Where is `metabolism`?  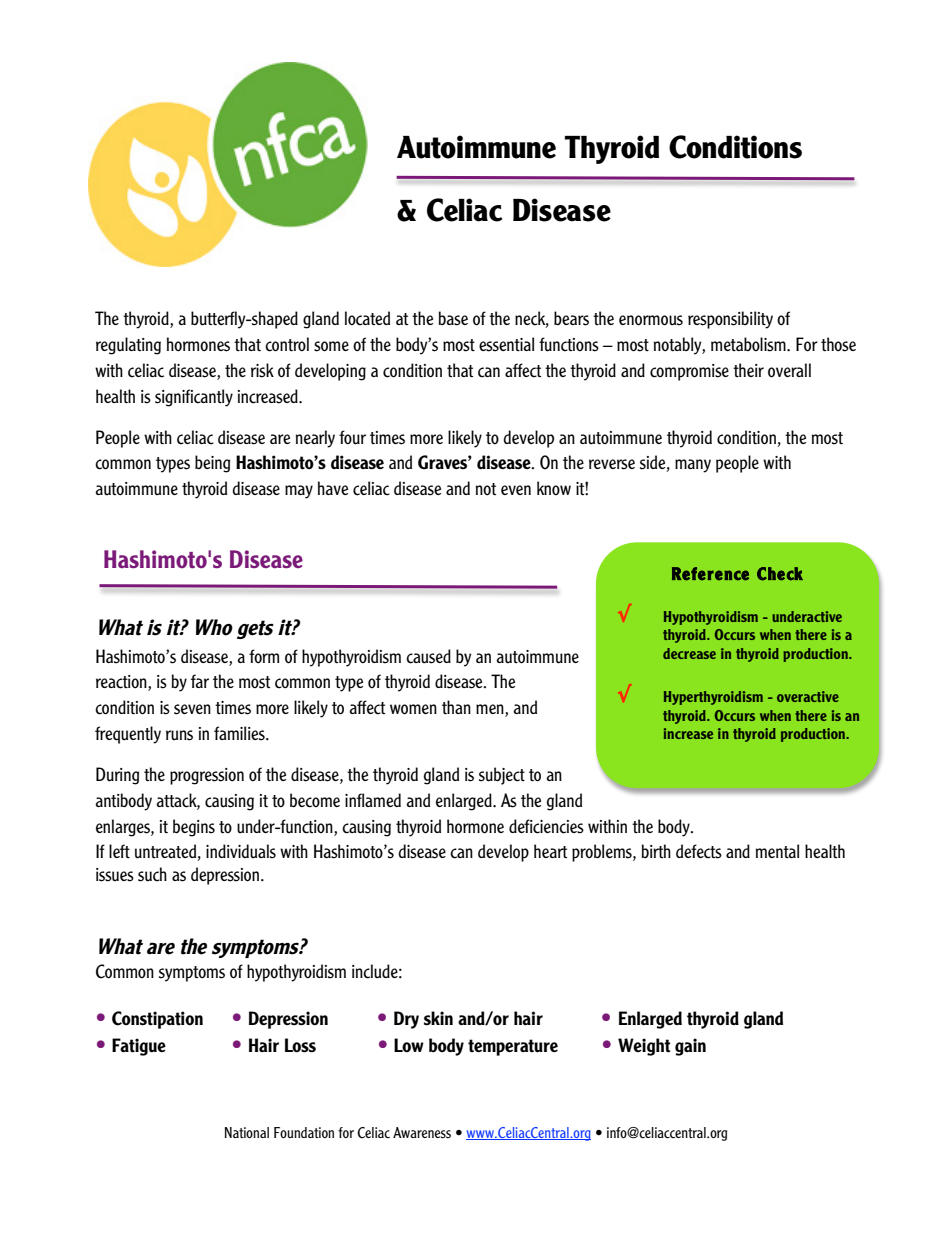 metabolism is located at coordinates (749, 344).
